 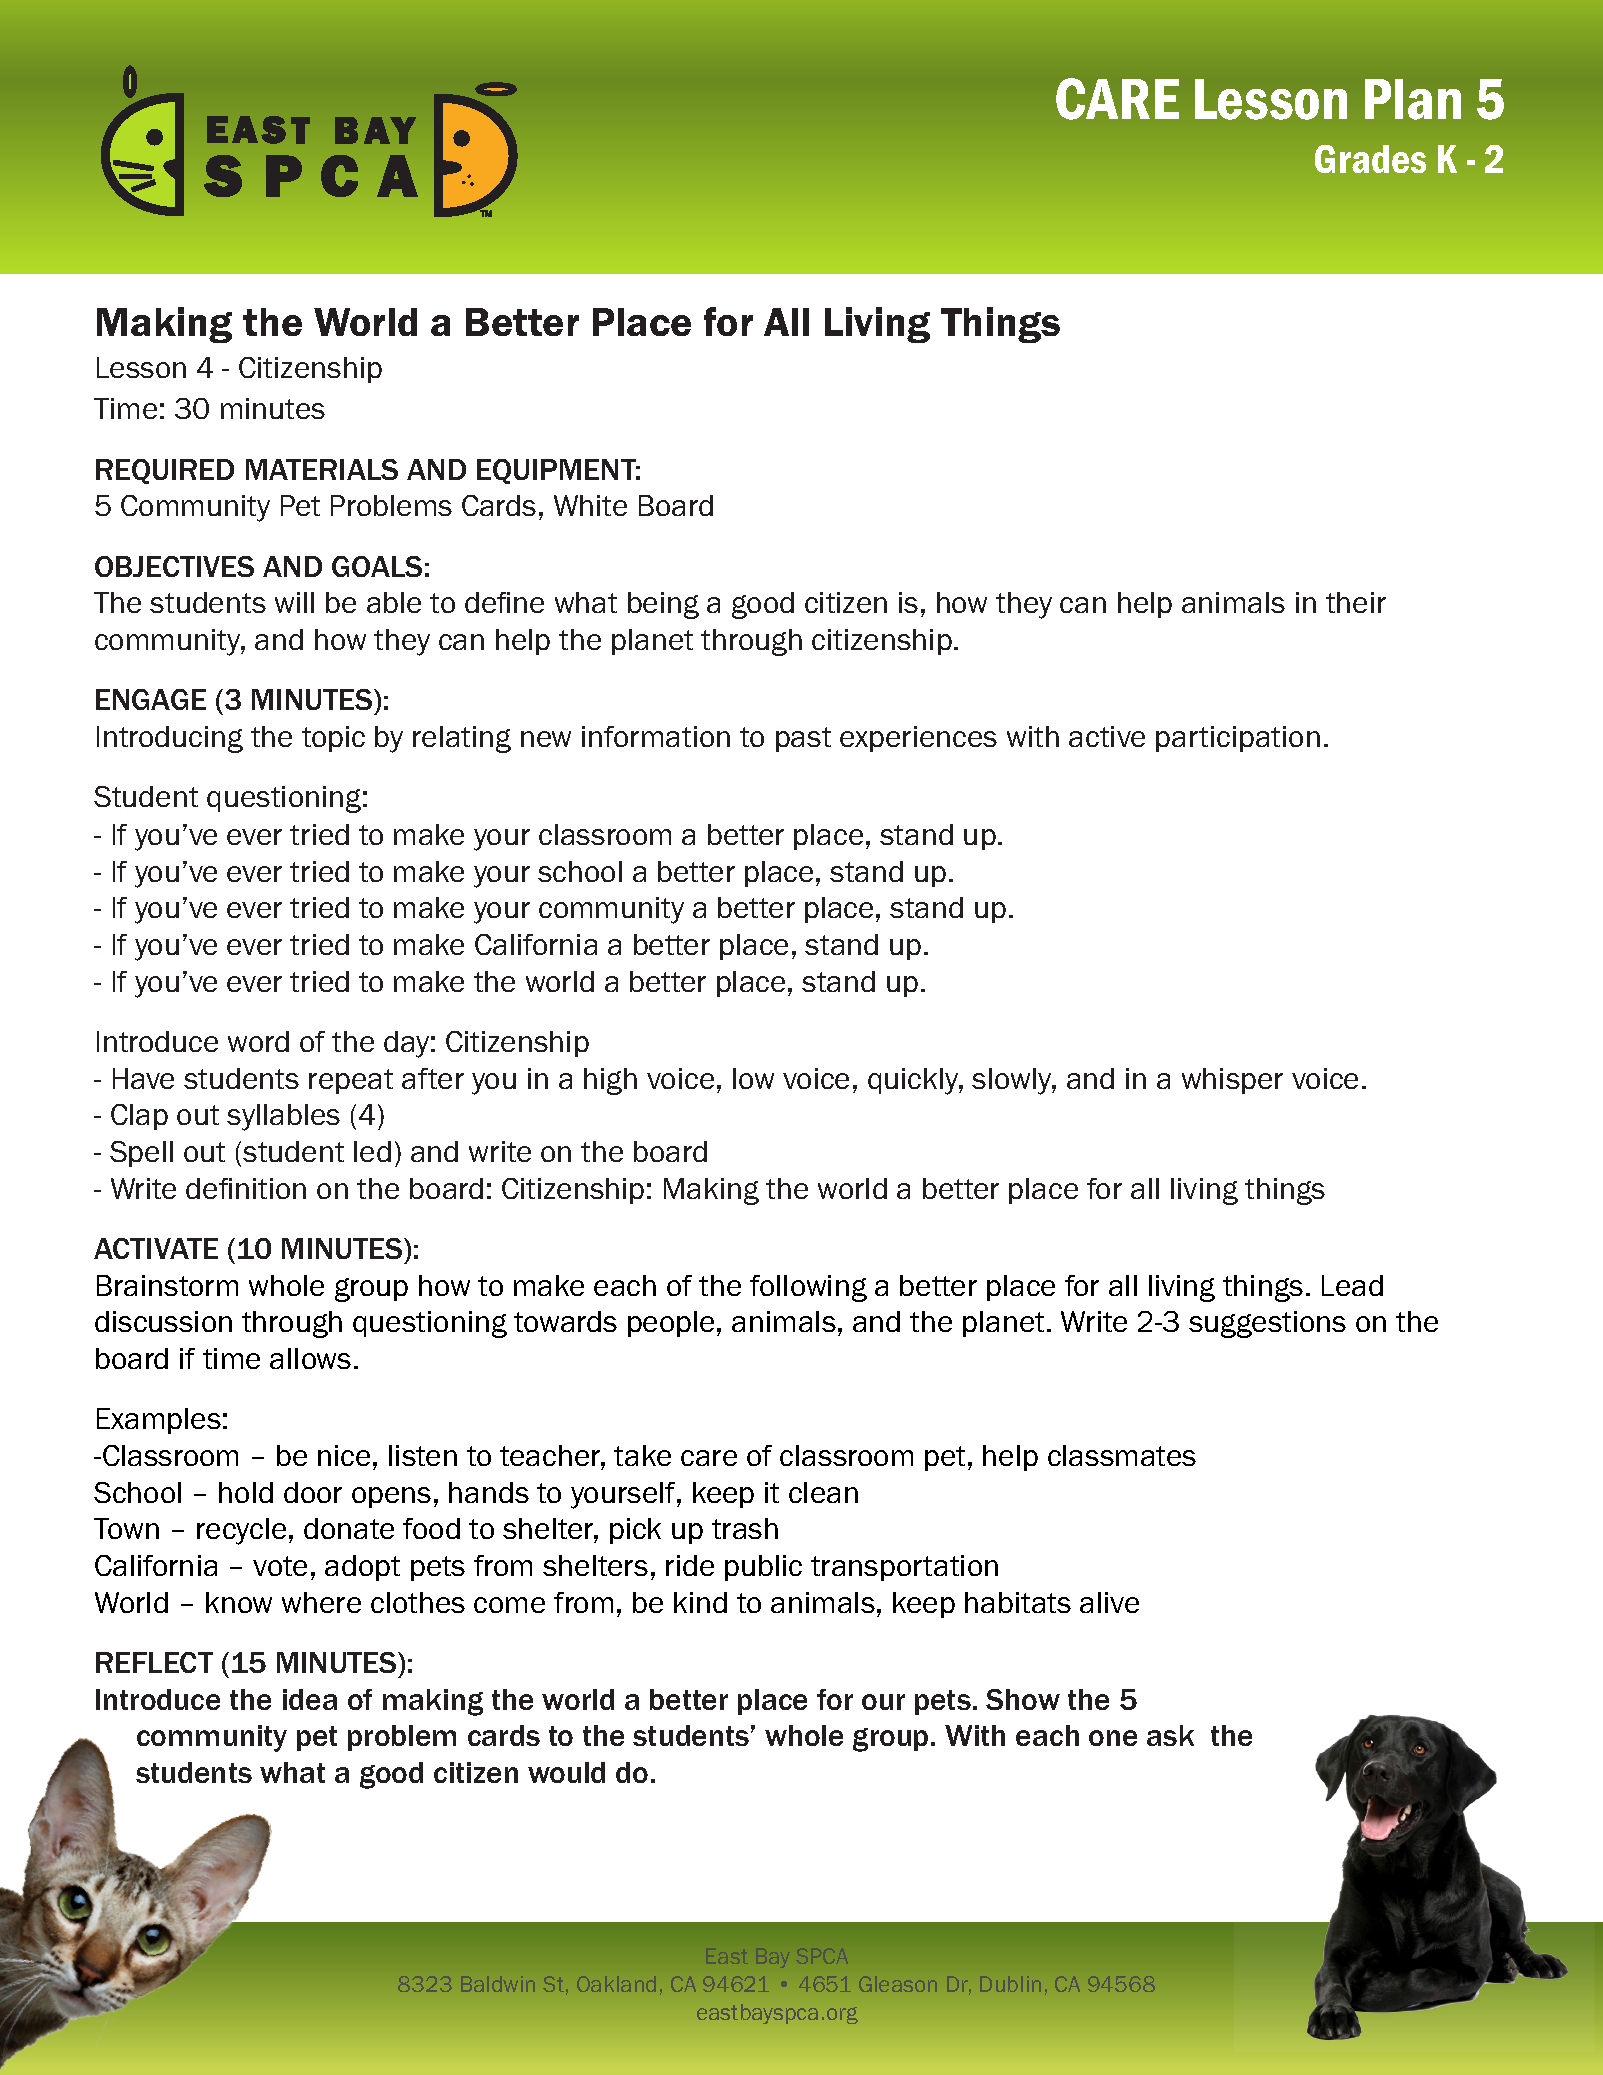 I want to click on their, so click(x=1356, y=602).
